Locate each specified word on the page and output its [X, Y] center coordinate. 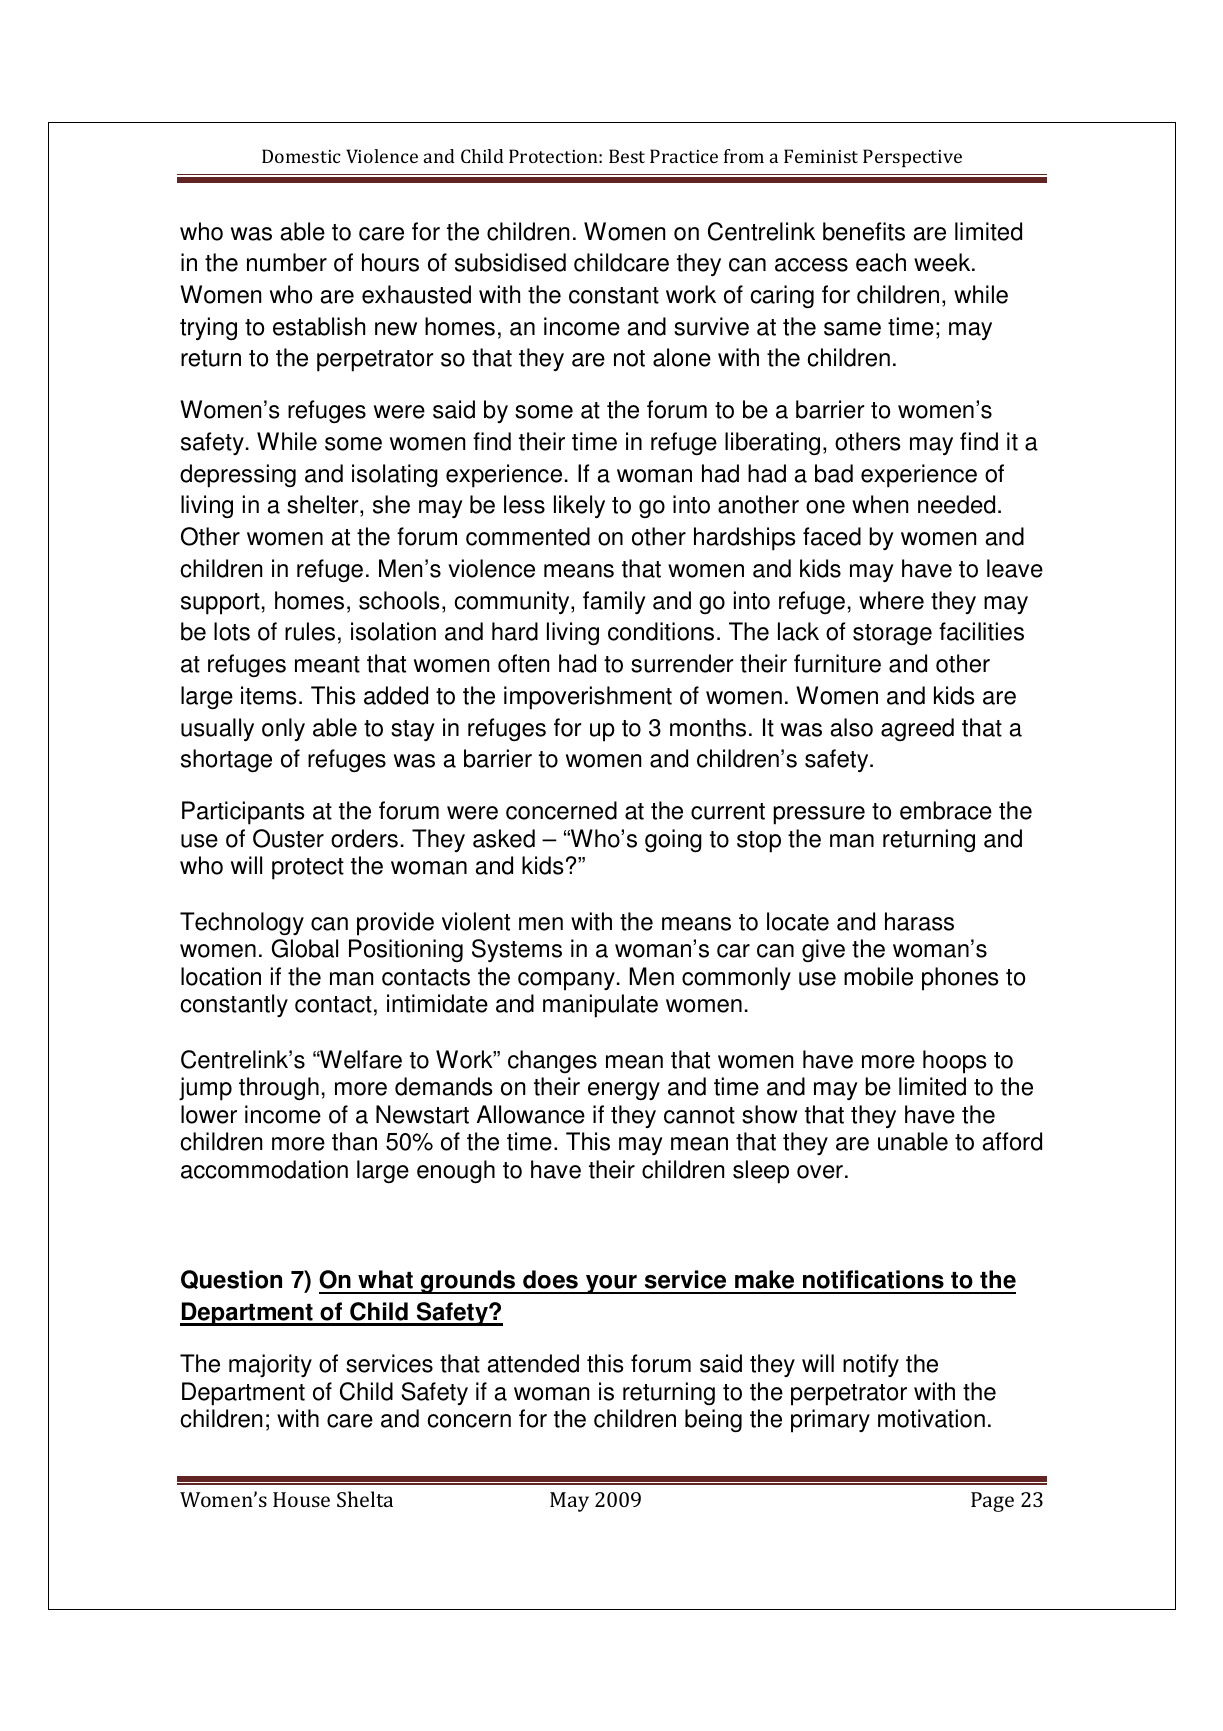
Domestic [301, 156]
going [673, 841]
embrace [946, 810]
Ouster [288, 838]
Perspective [912, 158]
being [713, 1420]
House [301, 1499]
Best [627, 156]
